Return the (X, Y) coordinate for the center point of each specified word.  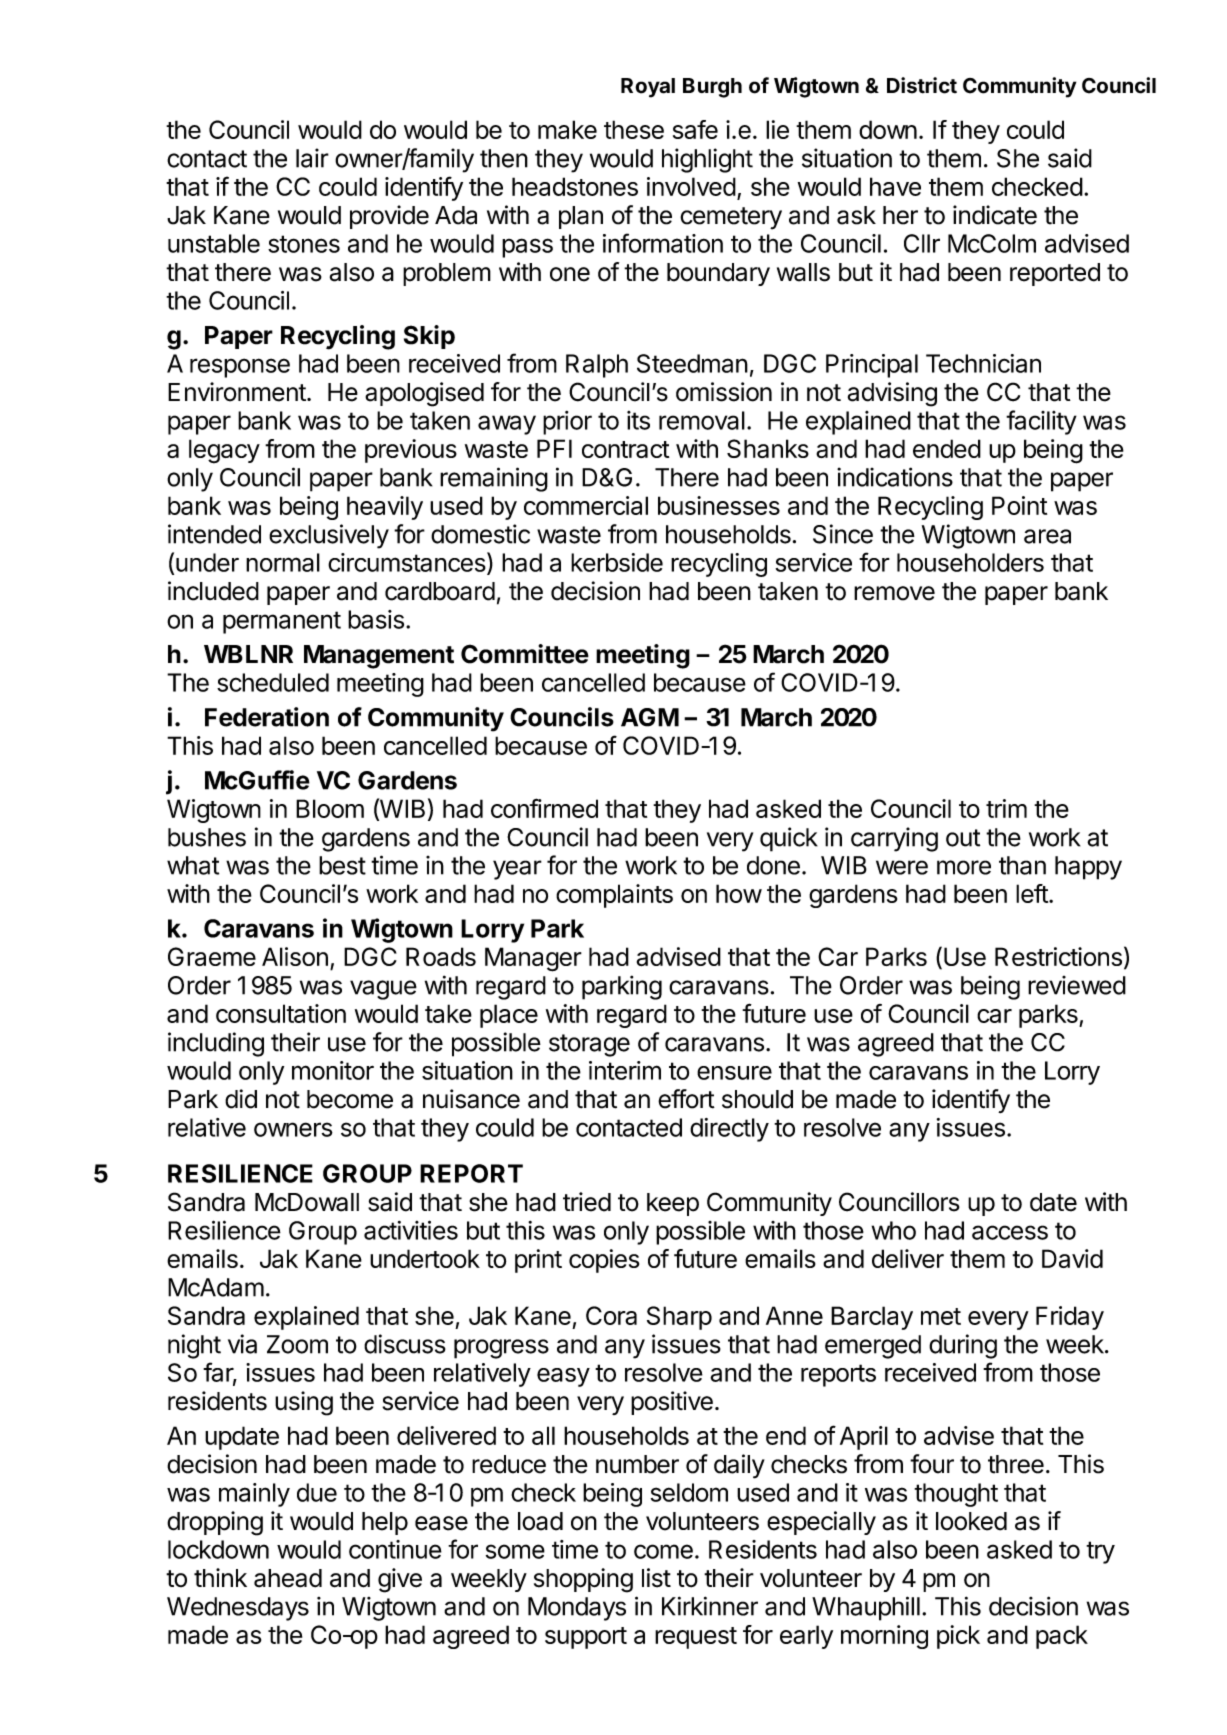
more (964, 867)
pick (958, 1637)
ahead (288, 1578)
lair (312, 158)
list (656, 1578)
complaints (614, 896)
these (634, 129)
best (342, 865)
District (922, 85)
